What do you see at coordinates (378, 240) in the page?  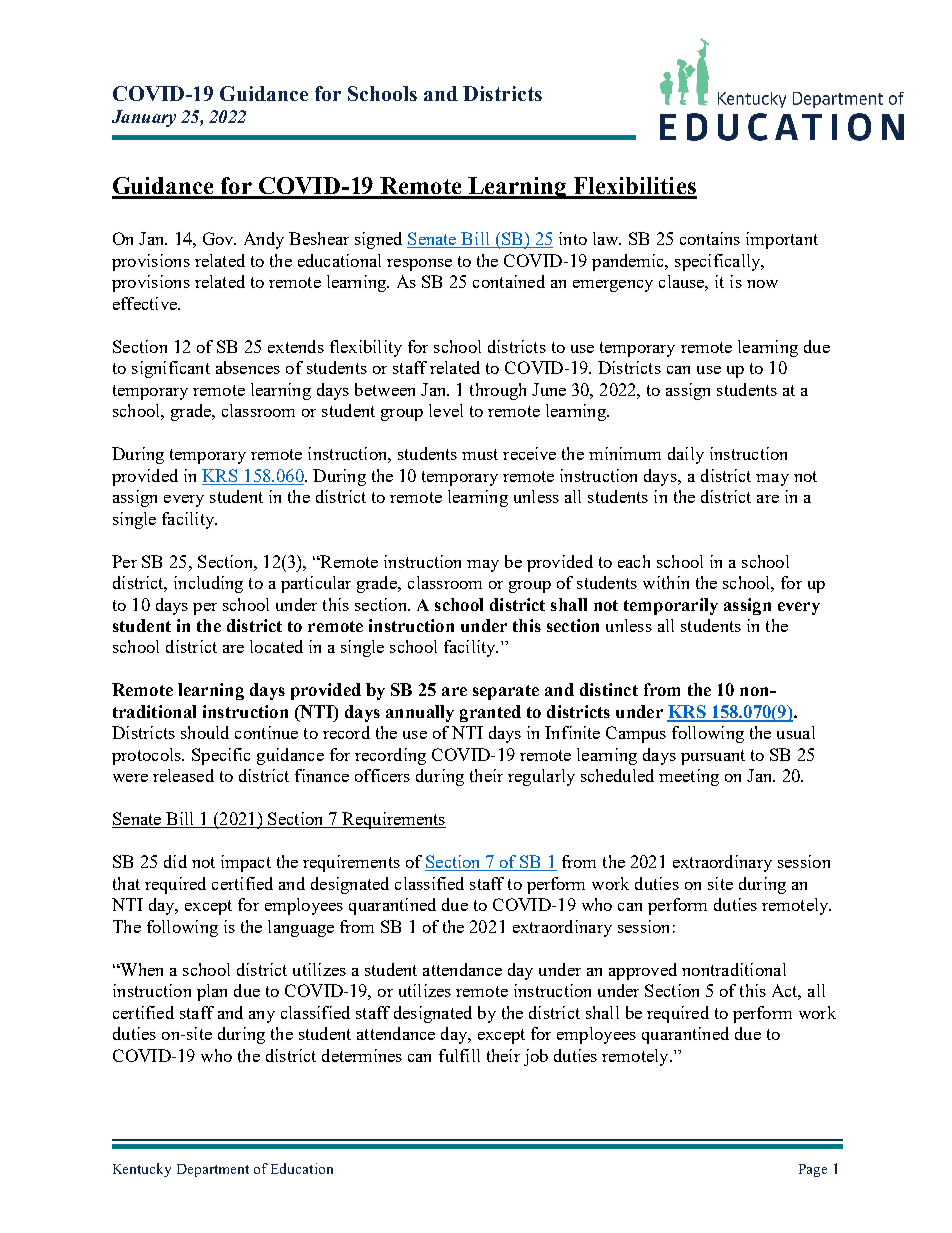 I see `signed` at bounding box center [378, 240].
